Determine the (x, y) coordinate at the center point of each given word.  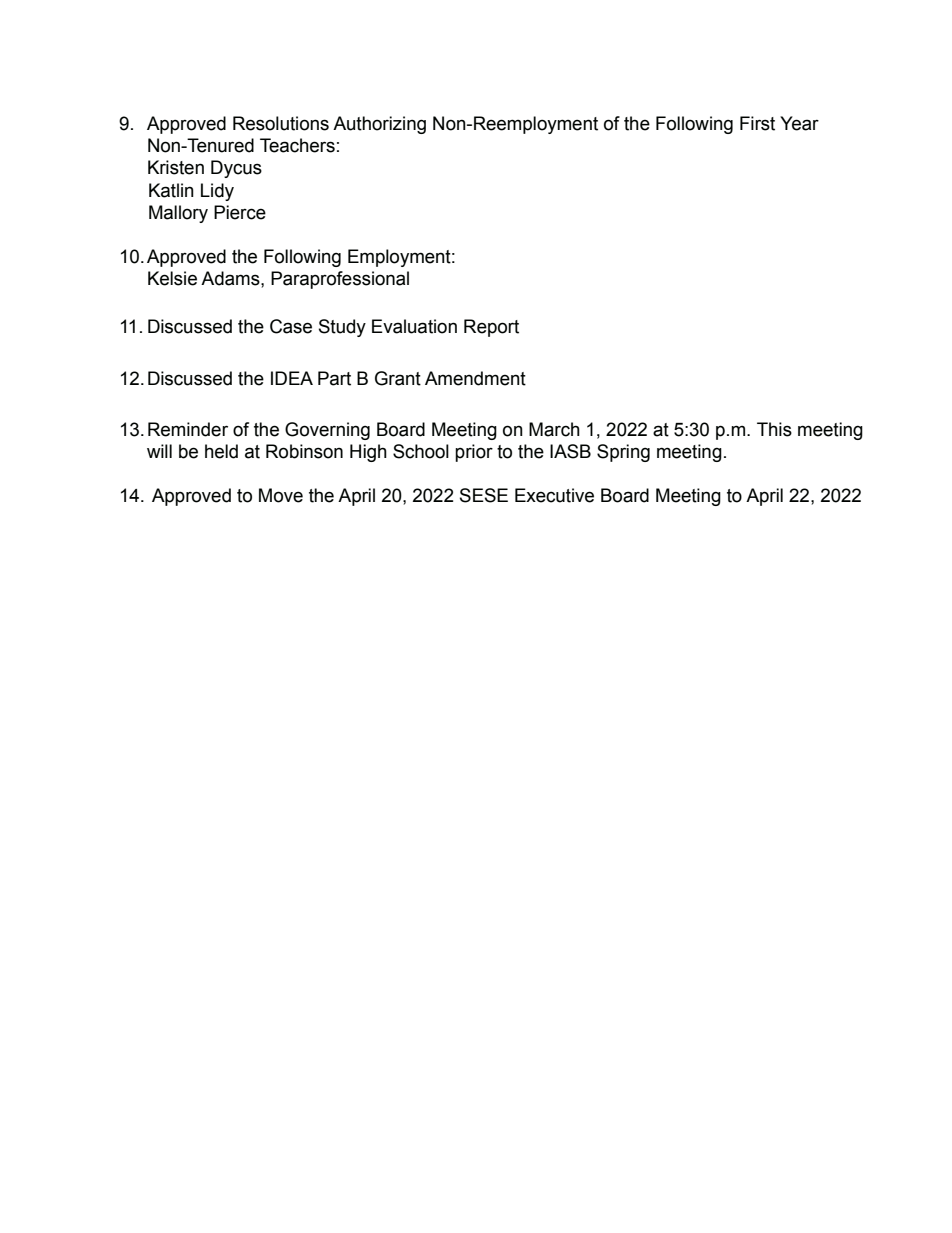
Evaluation (414, 326)
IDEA (292, 378)
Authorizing (379, 125)
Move (281, 495)
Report (491, 328)
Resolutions (281, 123)
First (757, 123)
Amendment (475, 378)
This (774, 429)
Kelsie (172, 278)
